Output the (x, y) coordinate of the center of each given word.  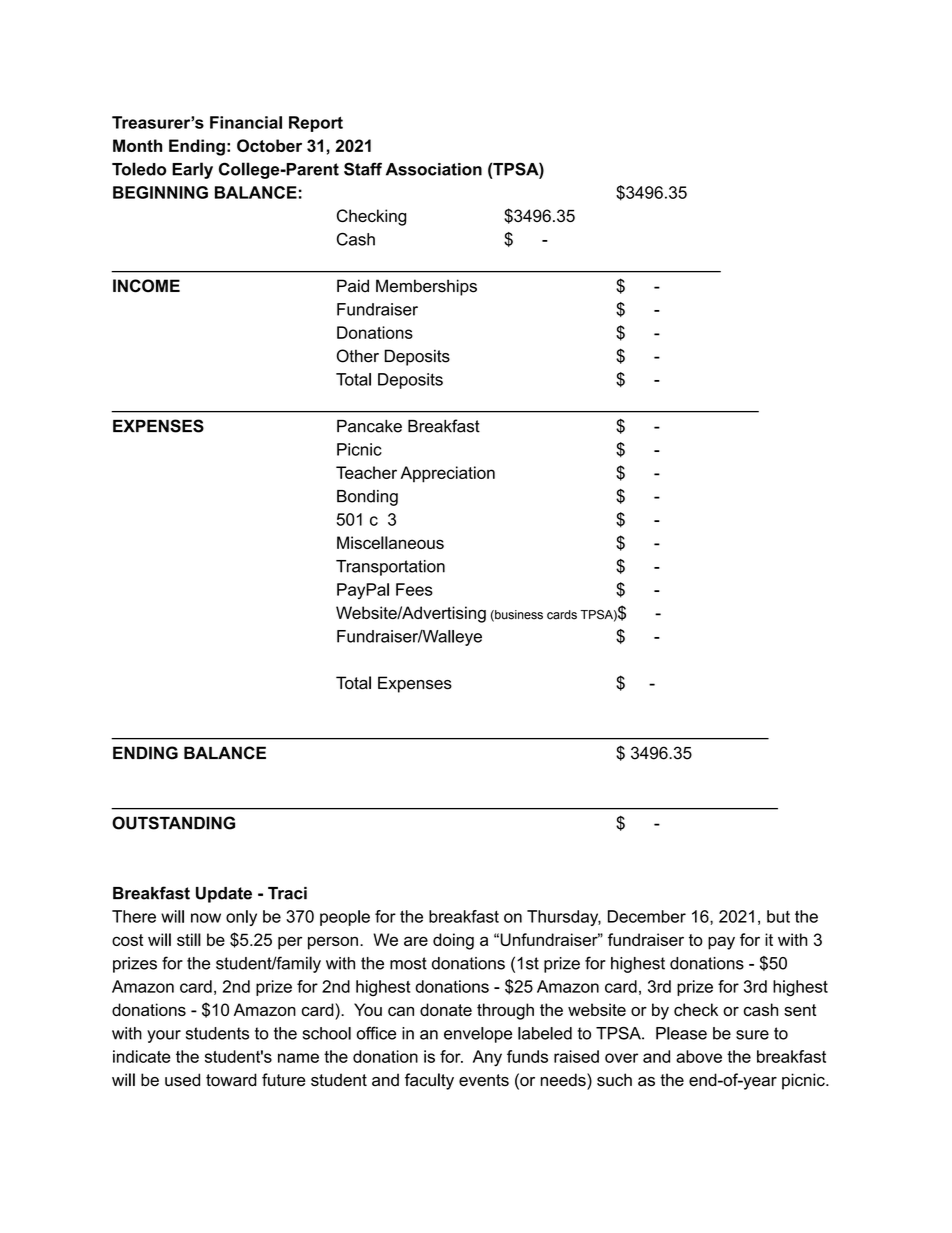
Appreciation (448, 474)
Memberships (426, 287)
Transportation (390, 568)
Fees (414, 589)
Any (487, 1058)
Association (434, 169)
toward (231, 1080)
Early (192, 170)
